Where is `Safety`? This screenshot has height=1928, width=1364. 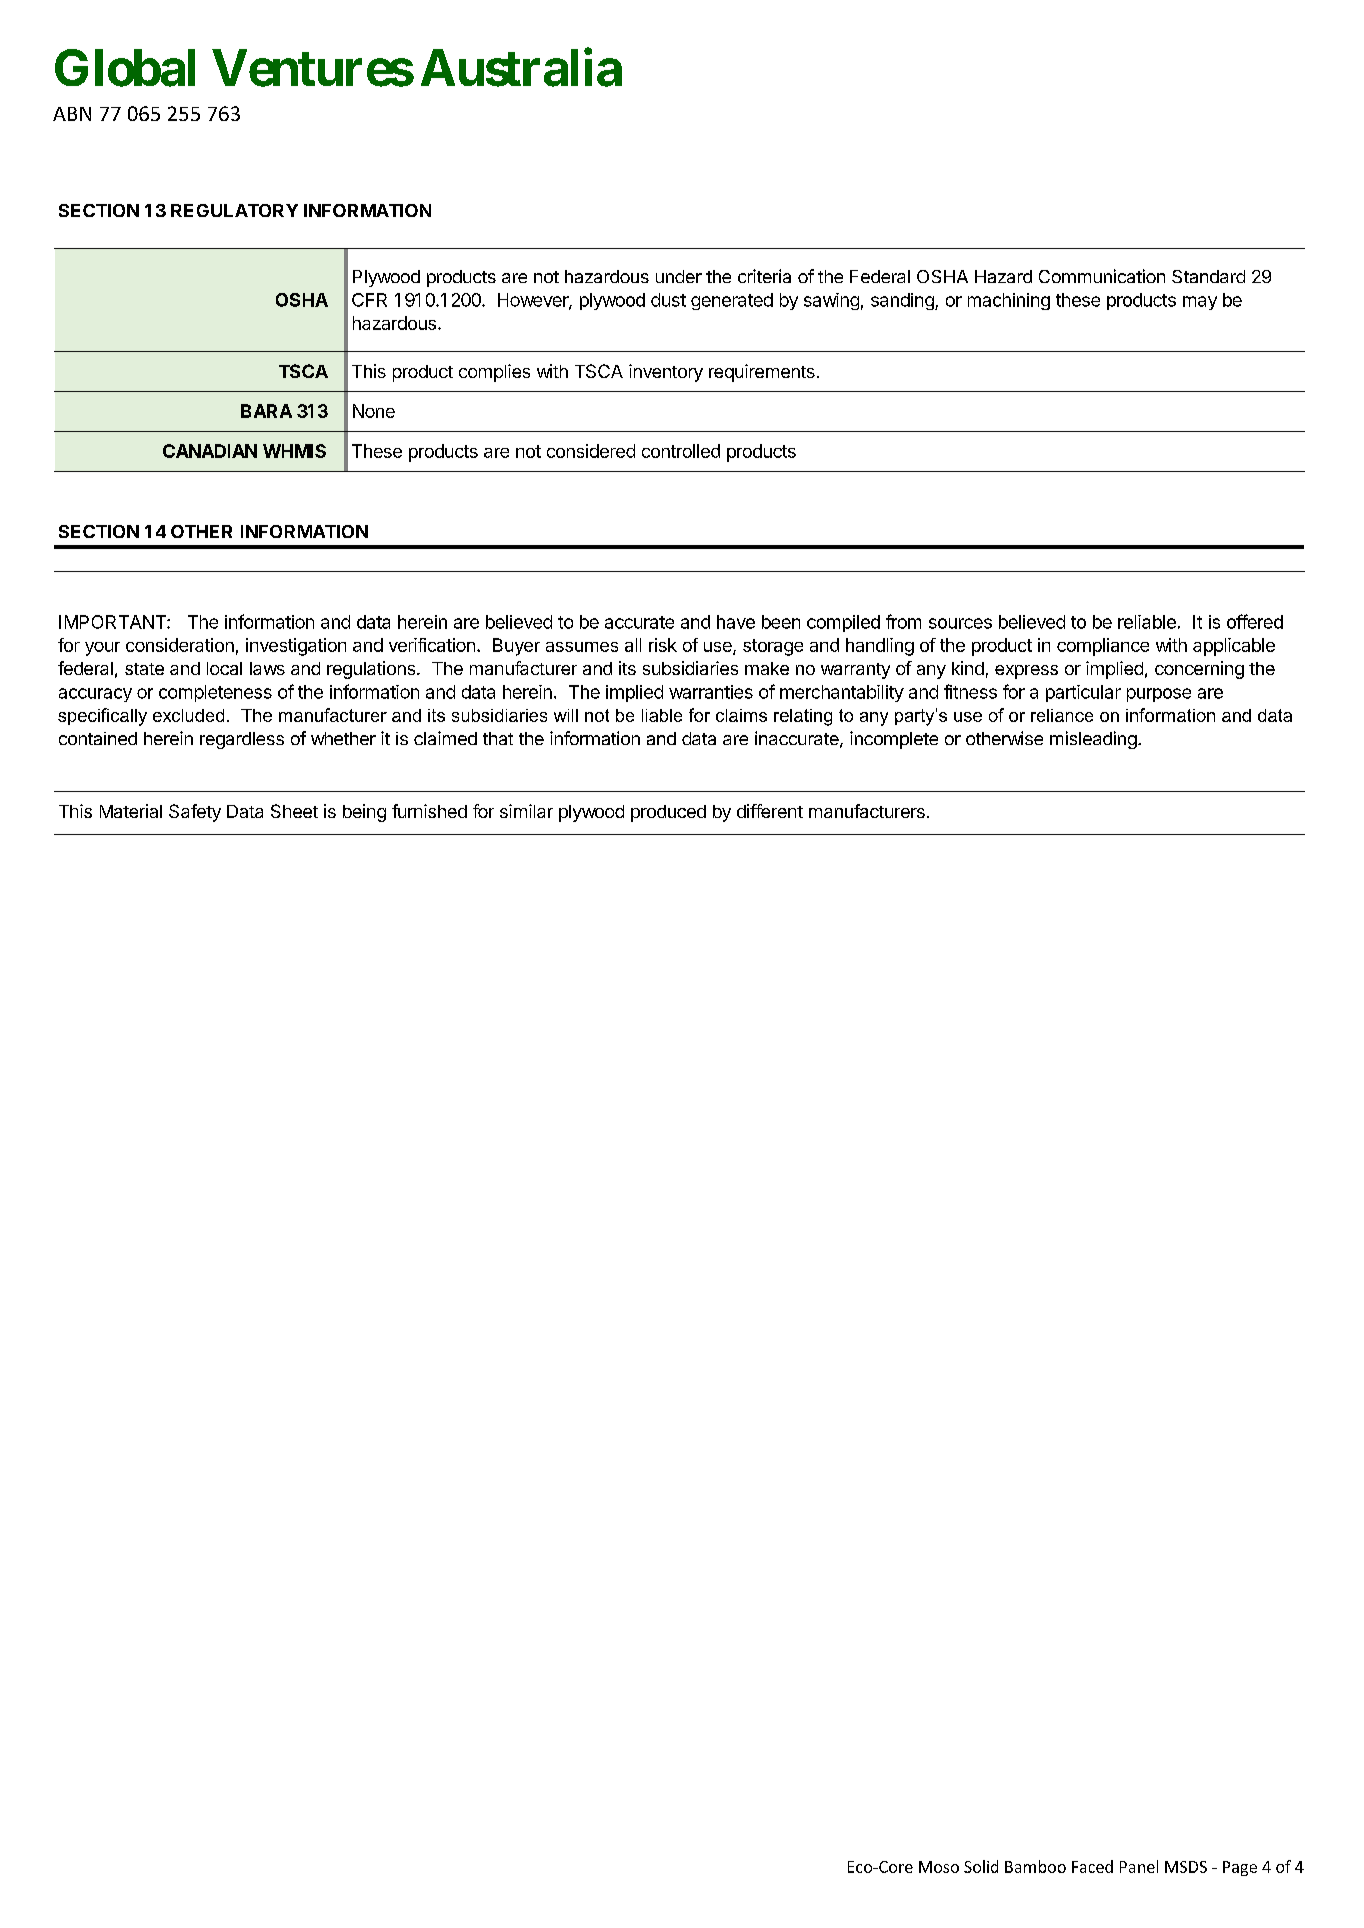 Safety is located at coordinates (195, 813).
